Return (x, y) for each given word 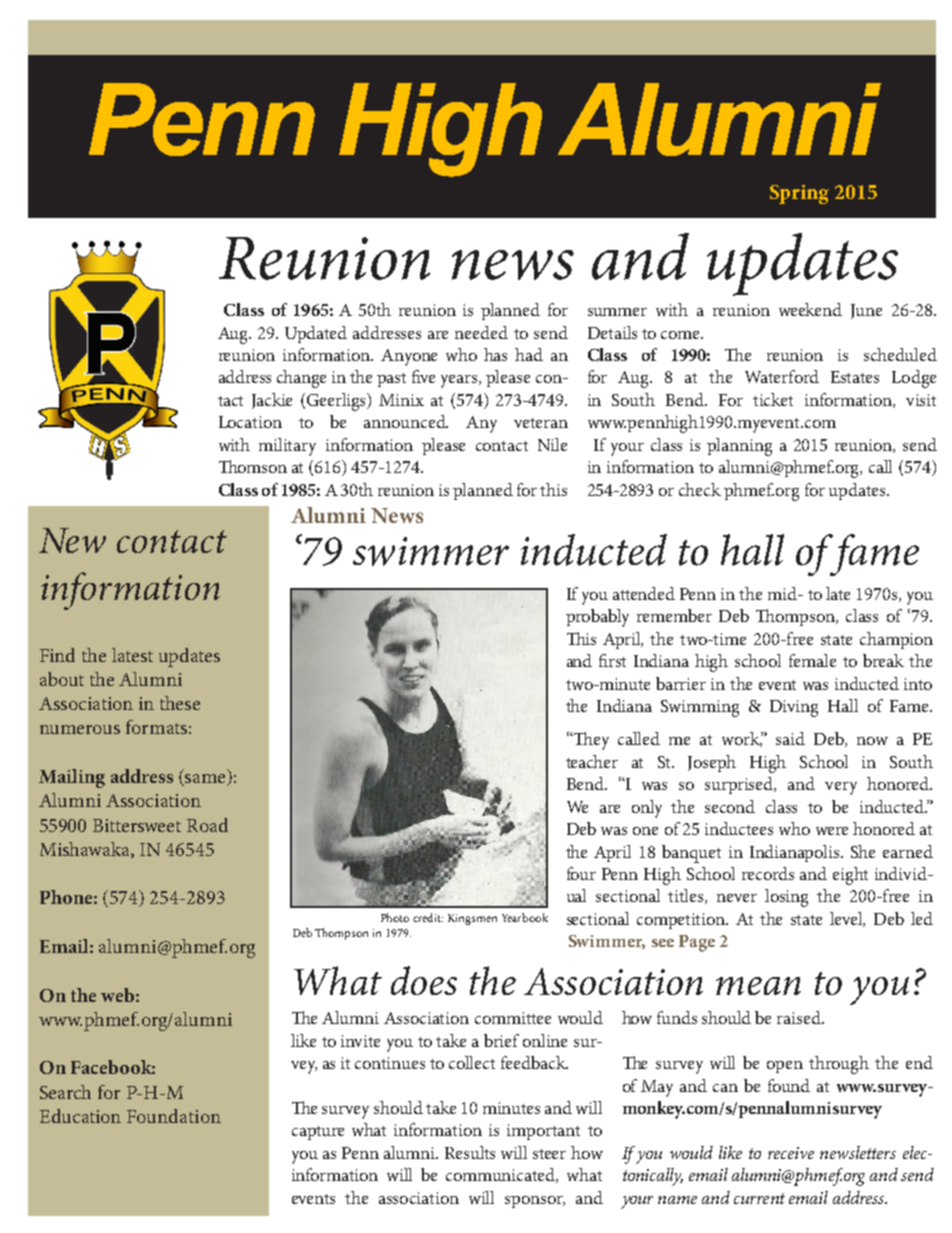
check (700, 489)
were (832, 831)
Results (470, 1152)
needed (481, 332)
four (581, 873)
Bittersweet (137, 825)
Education (80, 1116)
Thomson (253, 466)
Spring (799, 194)
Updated (316, 334)
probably (597, 618)
